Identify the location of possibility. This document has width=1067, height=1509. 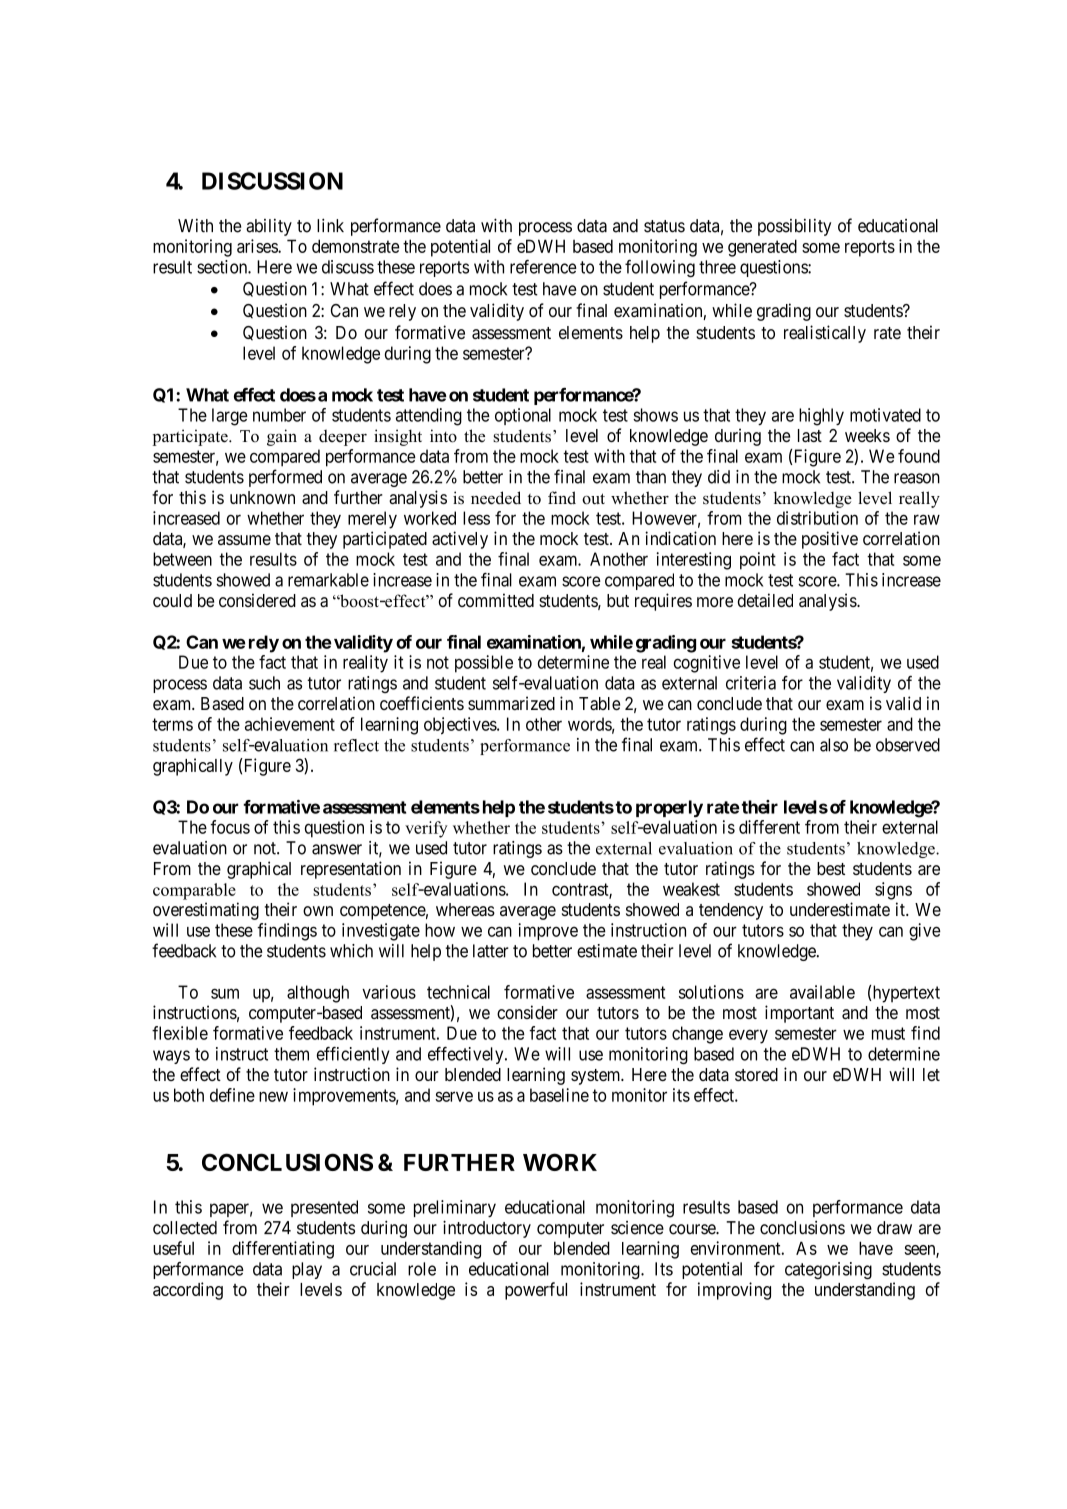
(794, 227).
